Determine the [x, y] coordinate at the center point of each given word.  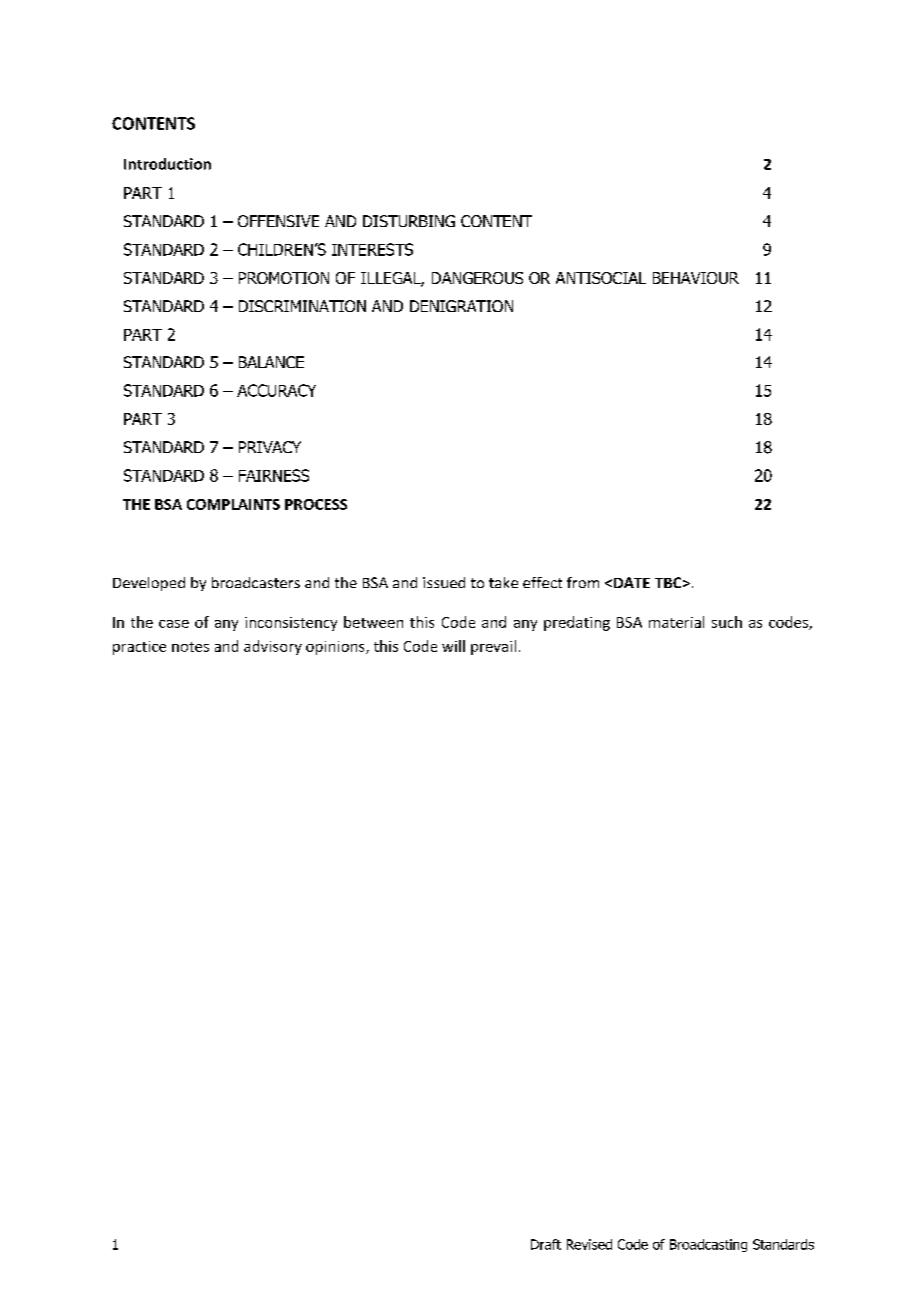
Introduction [167, 164]
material [676, 622]
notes [190, 647]
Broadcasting [708, 1245]
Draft [546, 1244]
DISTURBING [409, 221]
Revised [589, 1244]
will [453, 646]
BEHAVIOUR [696, 278]
